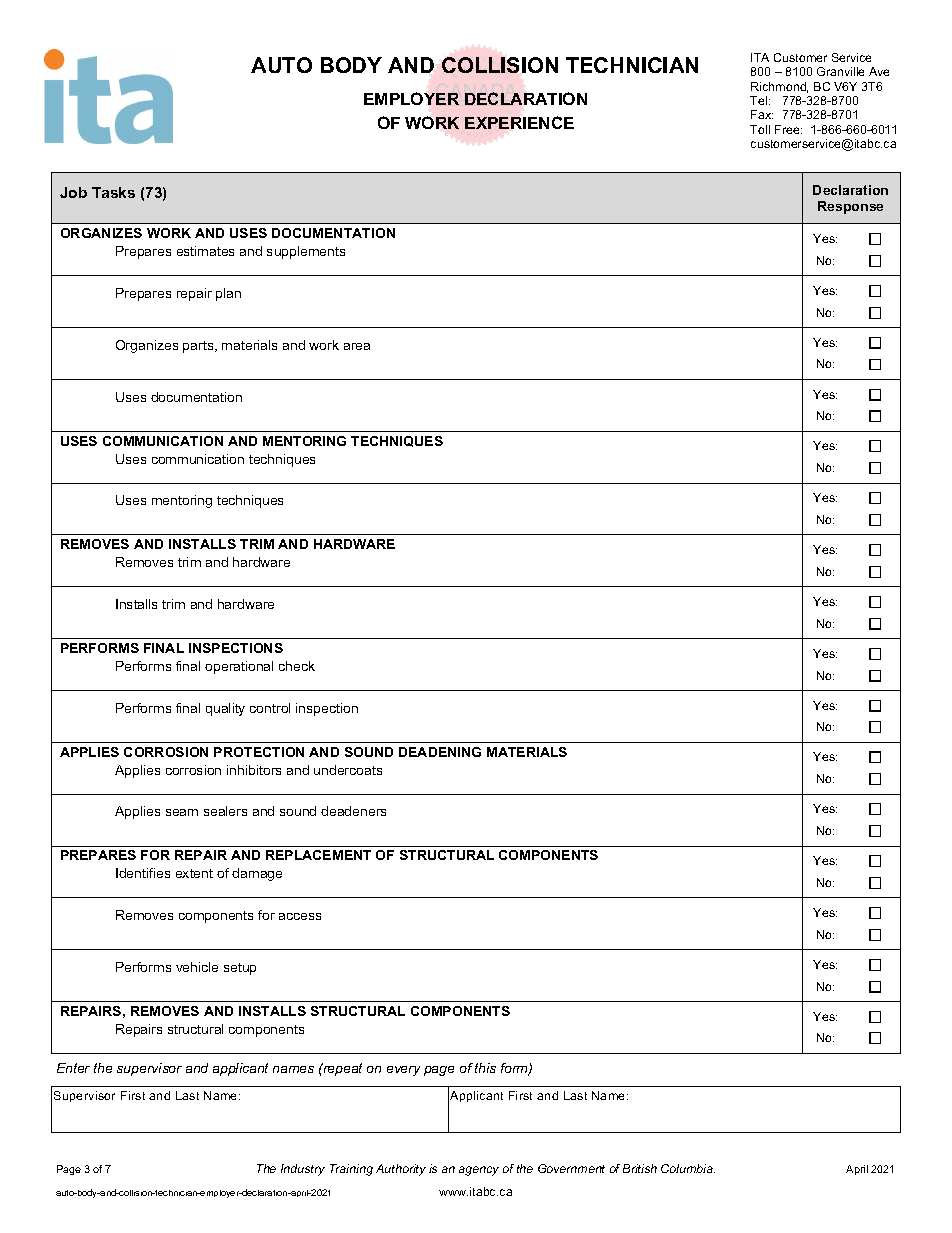  Describe the element at coordinates (113, 192) in the screenshot. I see `Tasks` at that location.
